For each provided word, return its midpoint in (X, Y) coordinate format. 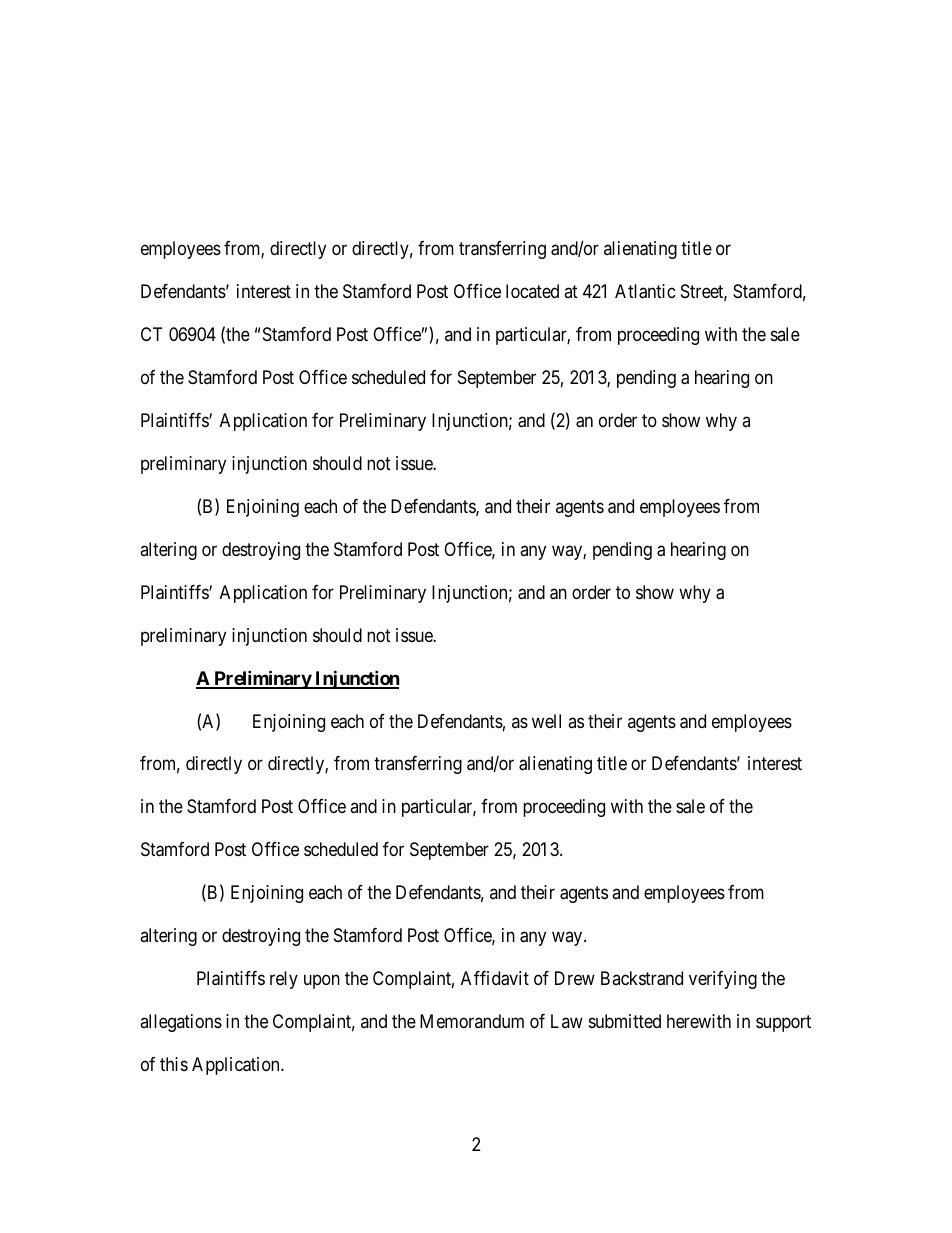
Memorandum (472, 1021)
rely (284, 980)
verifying (723, 980)
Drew (575, 978)
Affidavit (495, 978)
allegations (181, 1023)
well (546, 721)
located (532, 291)
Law (567, 1021)
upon (322, 982)
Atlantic (645, 291)
